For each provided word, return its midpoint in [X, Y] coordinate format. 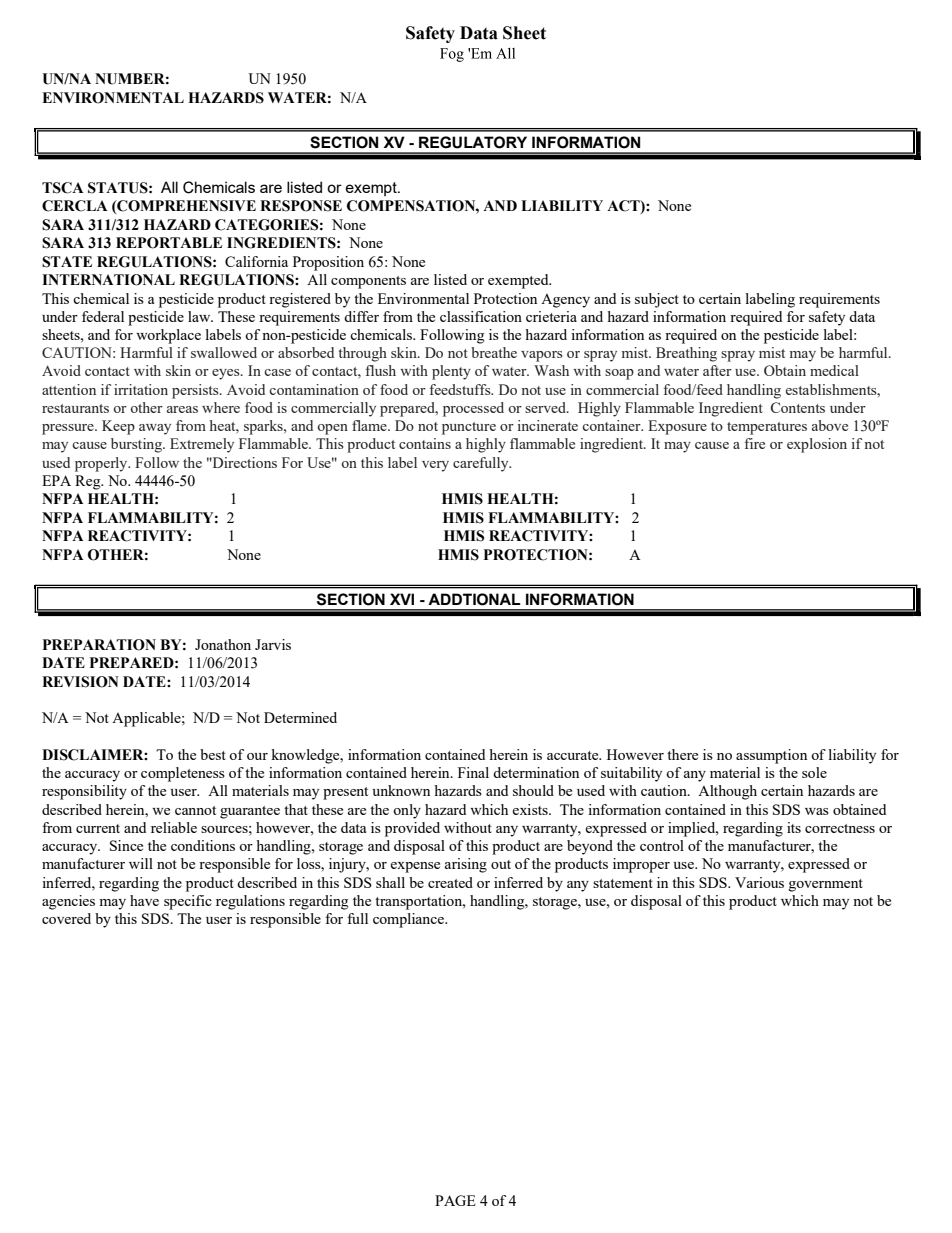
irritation [141, 389]
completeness [183, 774]
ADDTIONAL [474, 599]
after [717, 370]
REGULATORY [473, 142]
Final [473, 772]
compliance [409, 920]
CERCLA [74, 206]
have [144, 900]
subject [657, 300]
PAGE [455, 1200]
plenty [451, 372]
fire [755, 443]
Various [759, 882]
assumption [771, 756]
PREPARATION [99, 645]
